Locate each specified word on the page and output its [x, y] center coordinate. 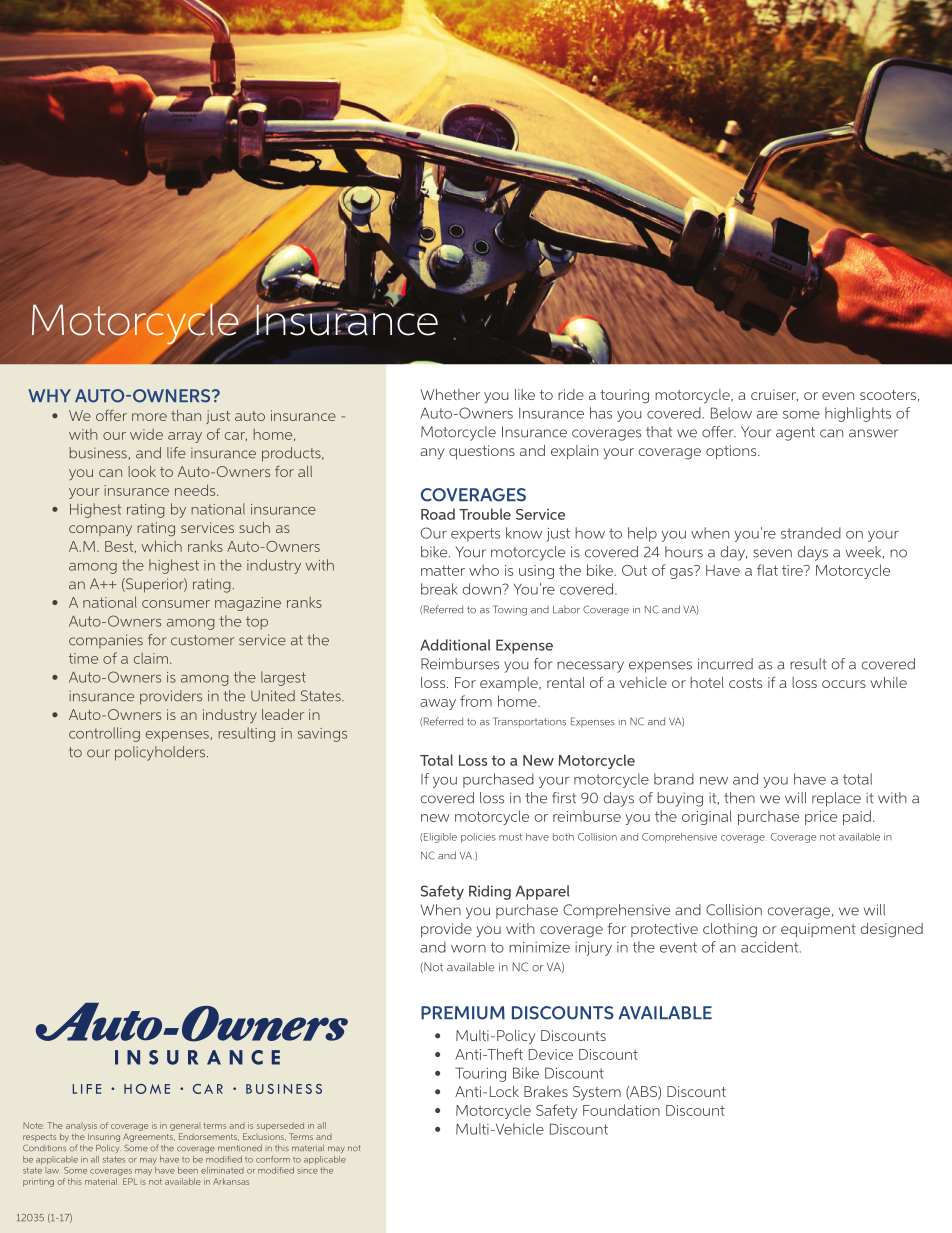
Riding [490, 892]
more [149, 417]
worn [468, 949]
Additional [455, 645]
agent [795, 434]
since [307, 1171]
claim [151, 658]
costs [745, 683]
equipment [818, 930]
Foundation [621, 1110]
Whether [450, 394]
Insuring [104, 1138]
